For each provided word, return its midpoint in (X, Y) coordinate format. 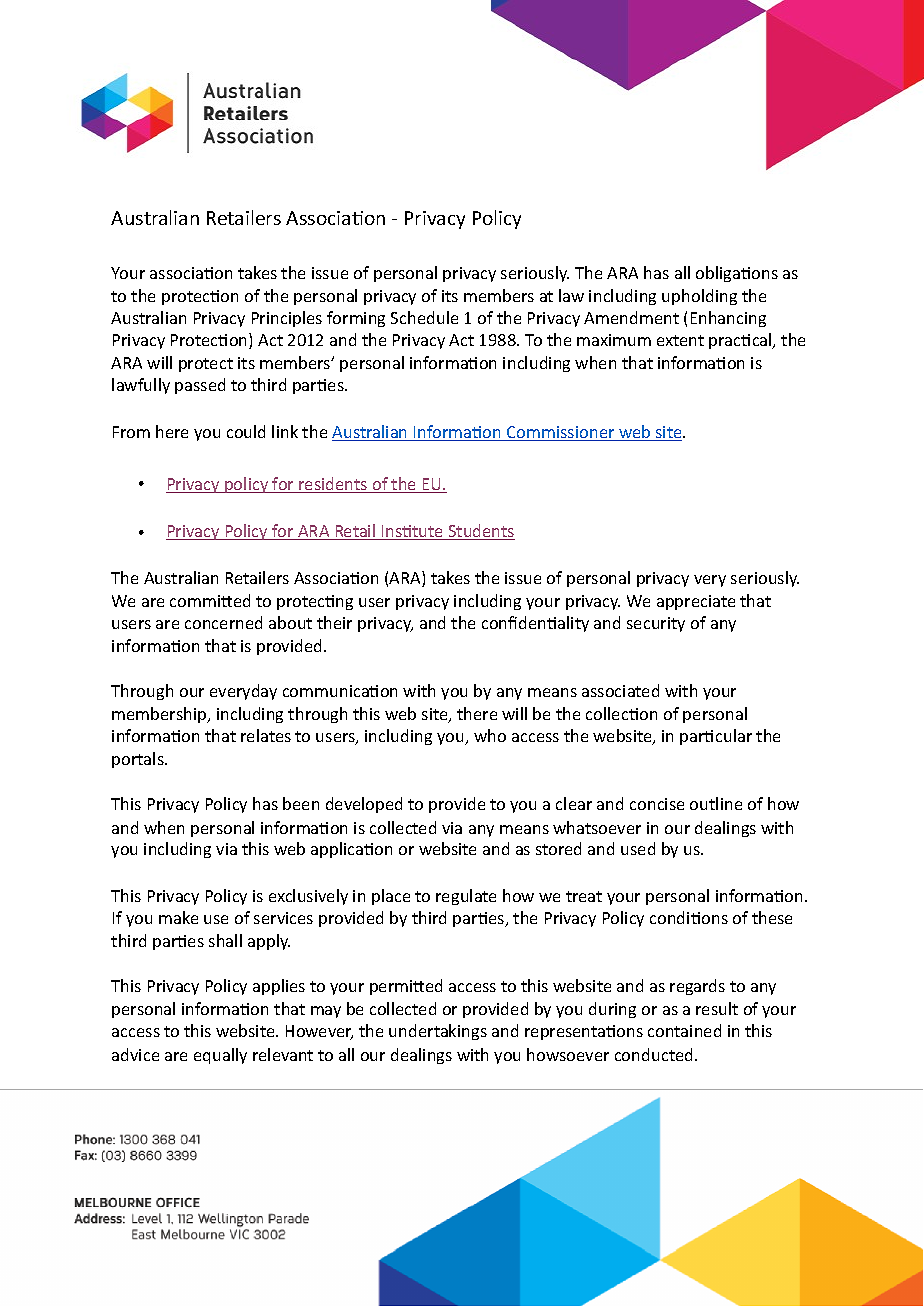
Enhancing (728, 319)
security (656, 624)
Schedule (424, 317)
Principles (287, 319)
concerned (223, 622)
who (490, 735)
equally (220, 1056)
